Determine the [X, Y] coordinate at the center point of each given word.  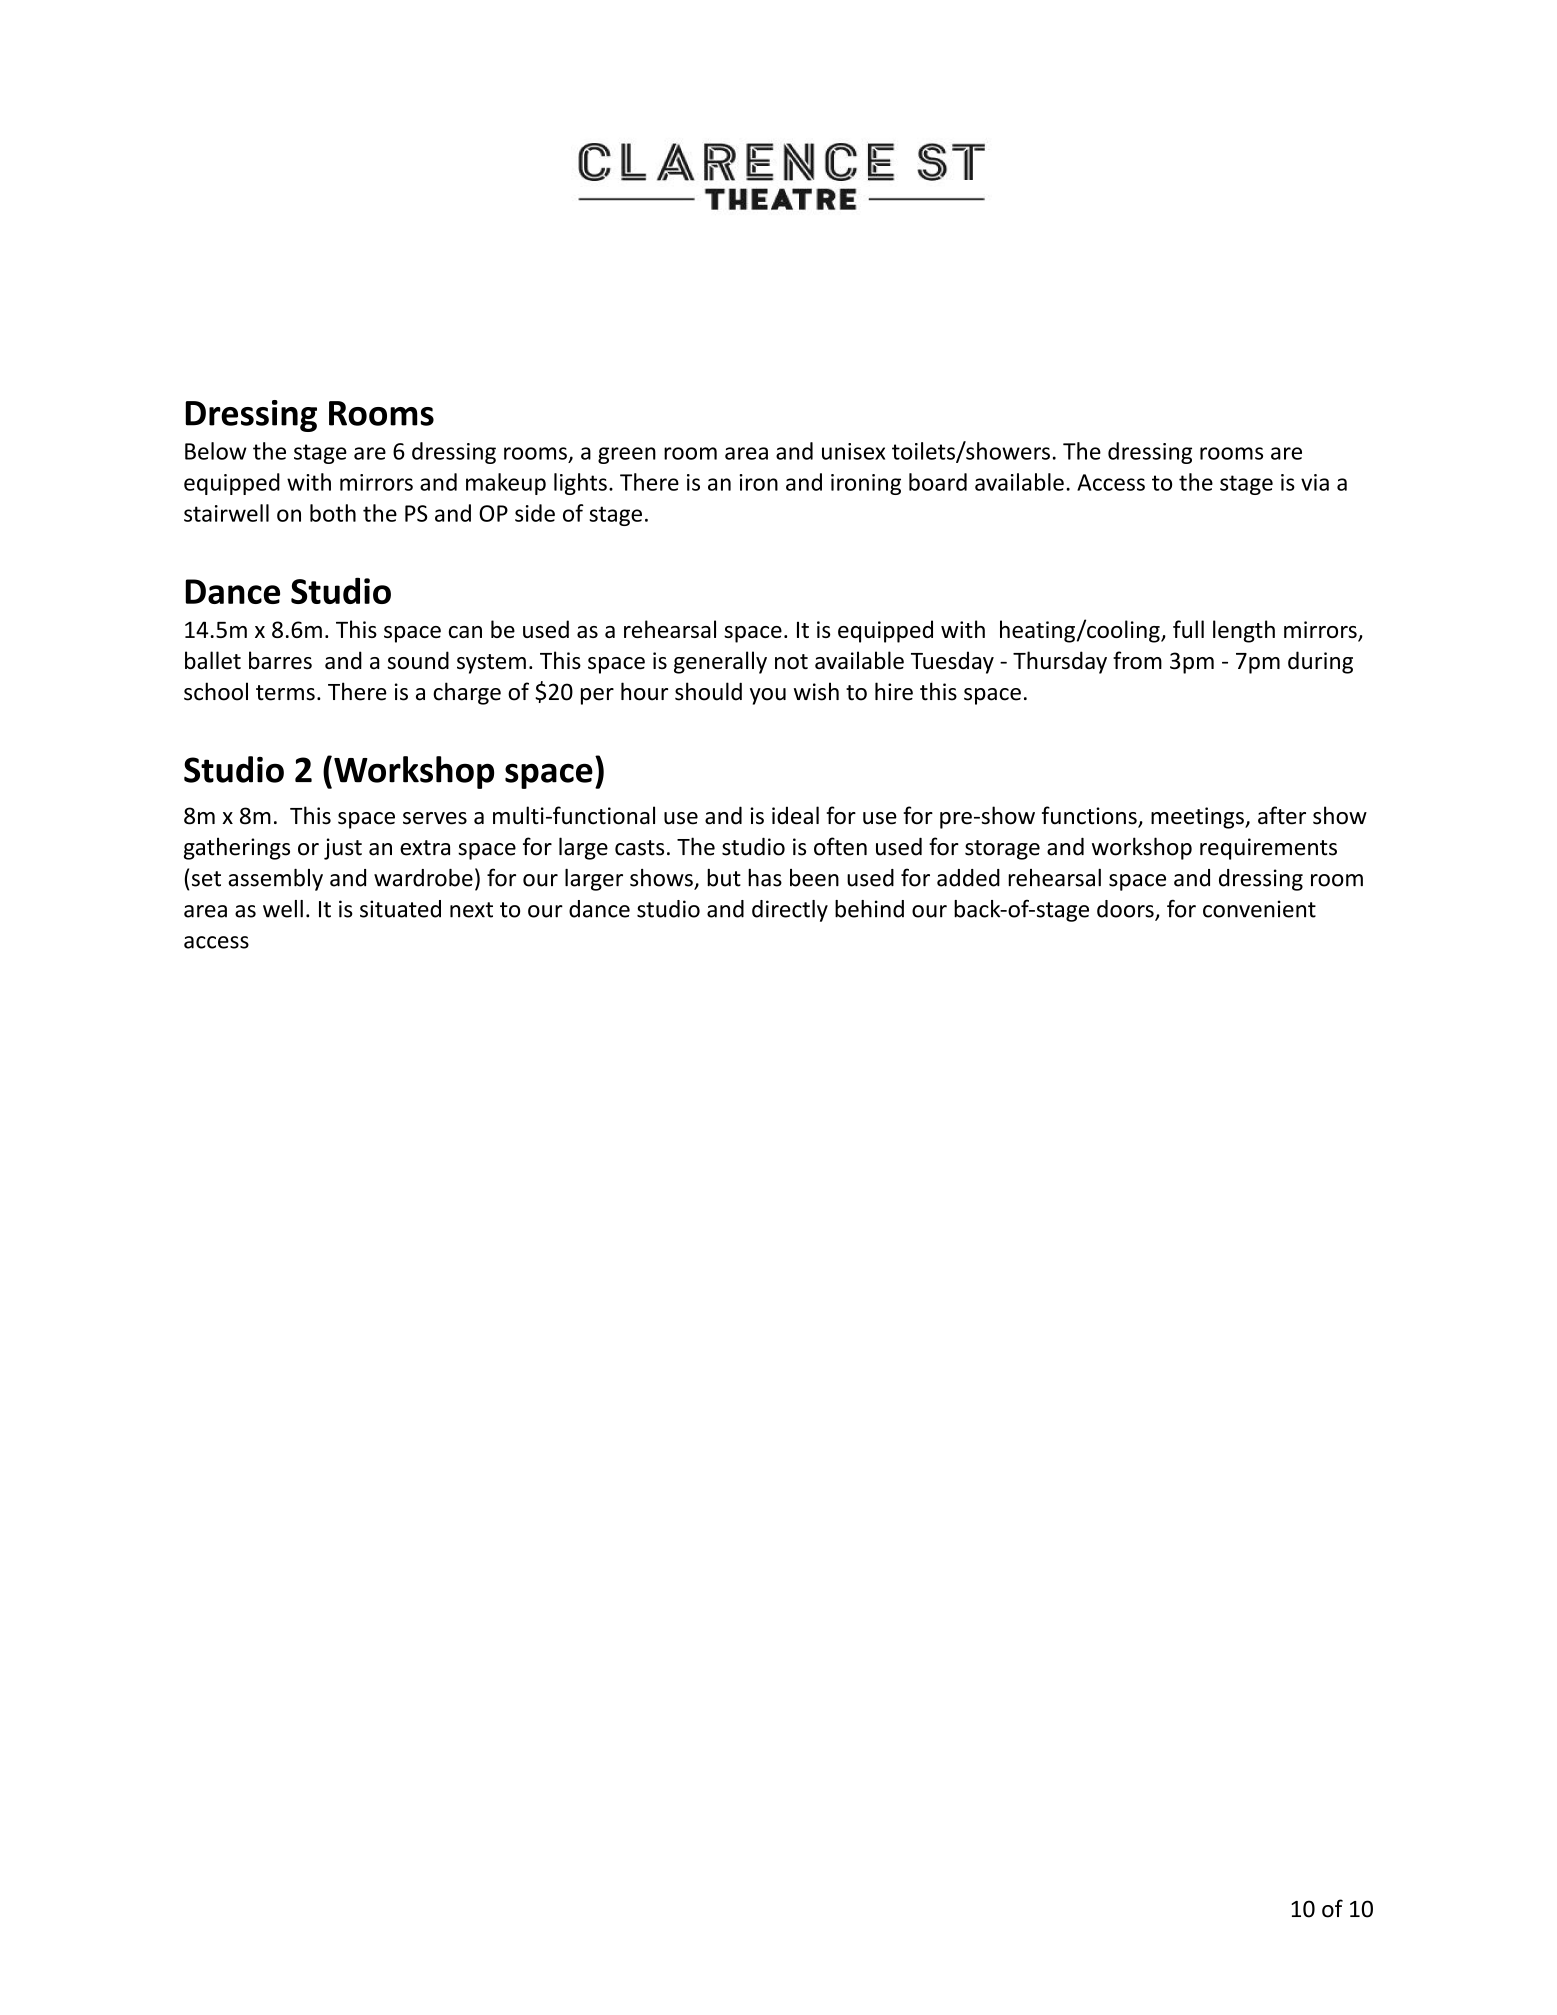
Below [216, 451]
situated [400, 909]
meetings [1198, 818]
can [465, 632]
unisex [853, 451]
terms [285, 693]
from [1137, 660]
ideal [795, 815]
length [1244, 631]
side [535, 513]
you [768, 696]
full [1188, 629]
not [791, 662]
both [333, 513]
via [1315, 482]
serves [435, 818]
